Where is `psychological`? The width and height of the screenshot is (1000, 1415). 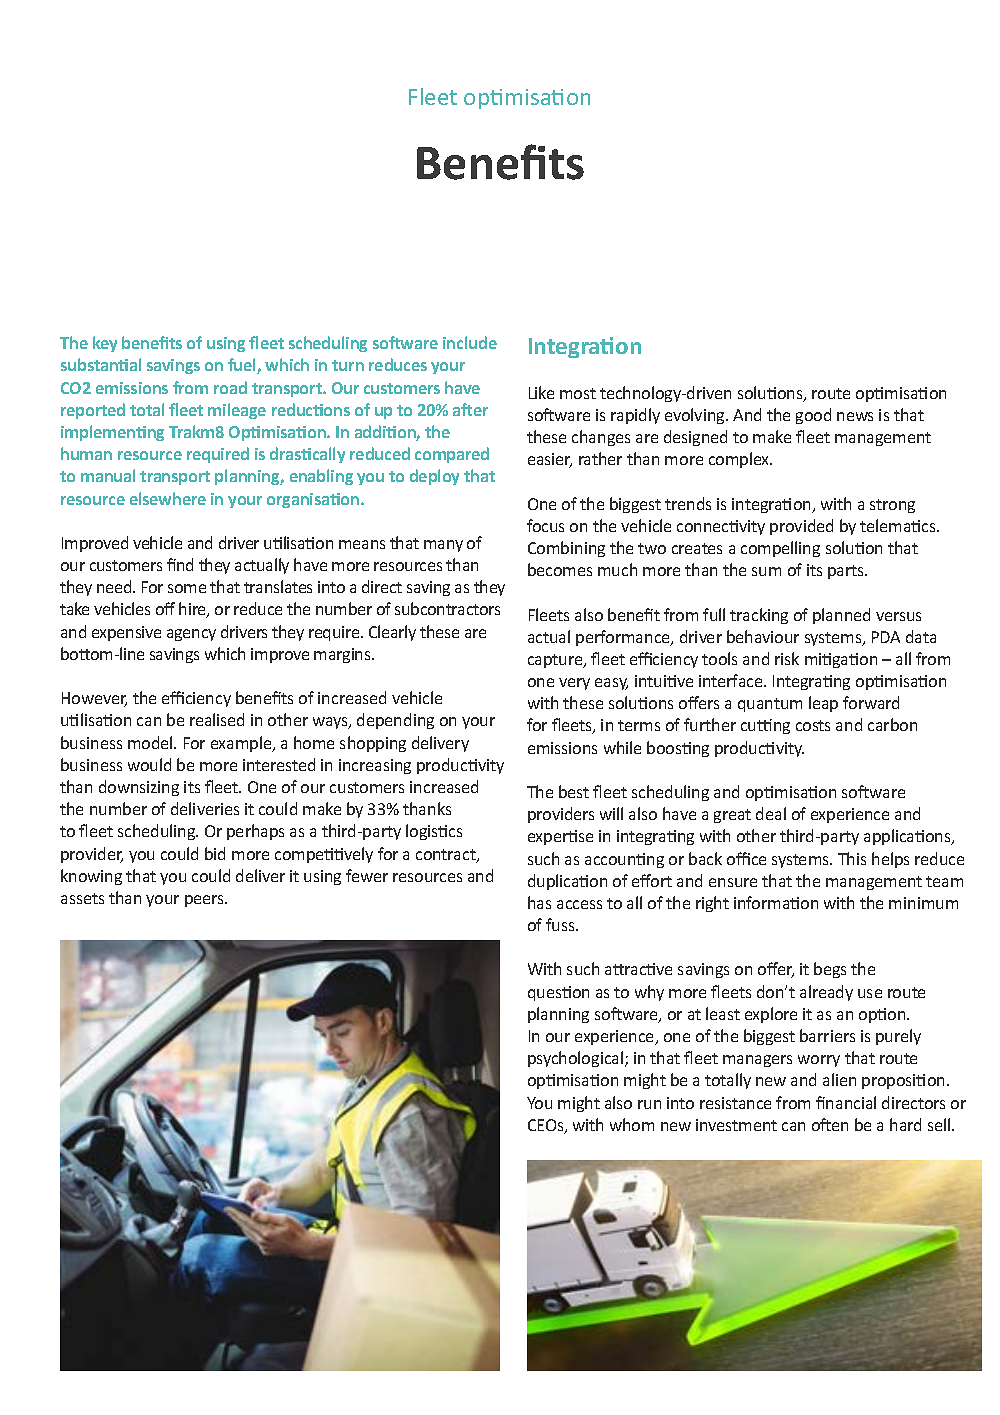
psychological is located at coordinates (577, 1059).
